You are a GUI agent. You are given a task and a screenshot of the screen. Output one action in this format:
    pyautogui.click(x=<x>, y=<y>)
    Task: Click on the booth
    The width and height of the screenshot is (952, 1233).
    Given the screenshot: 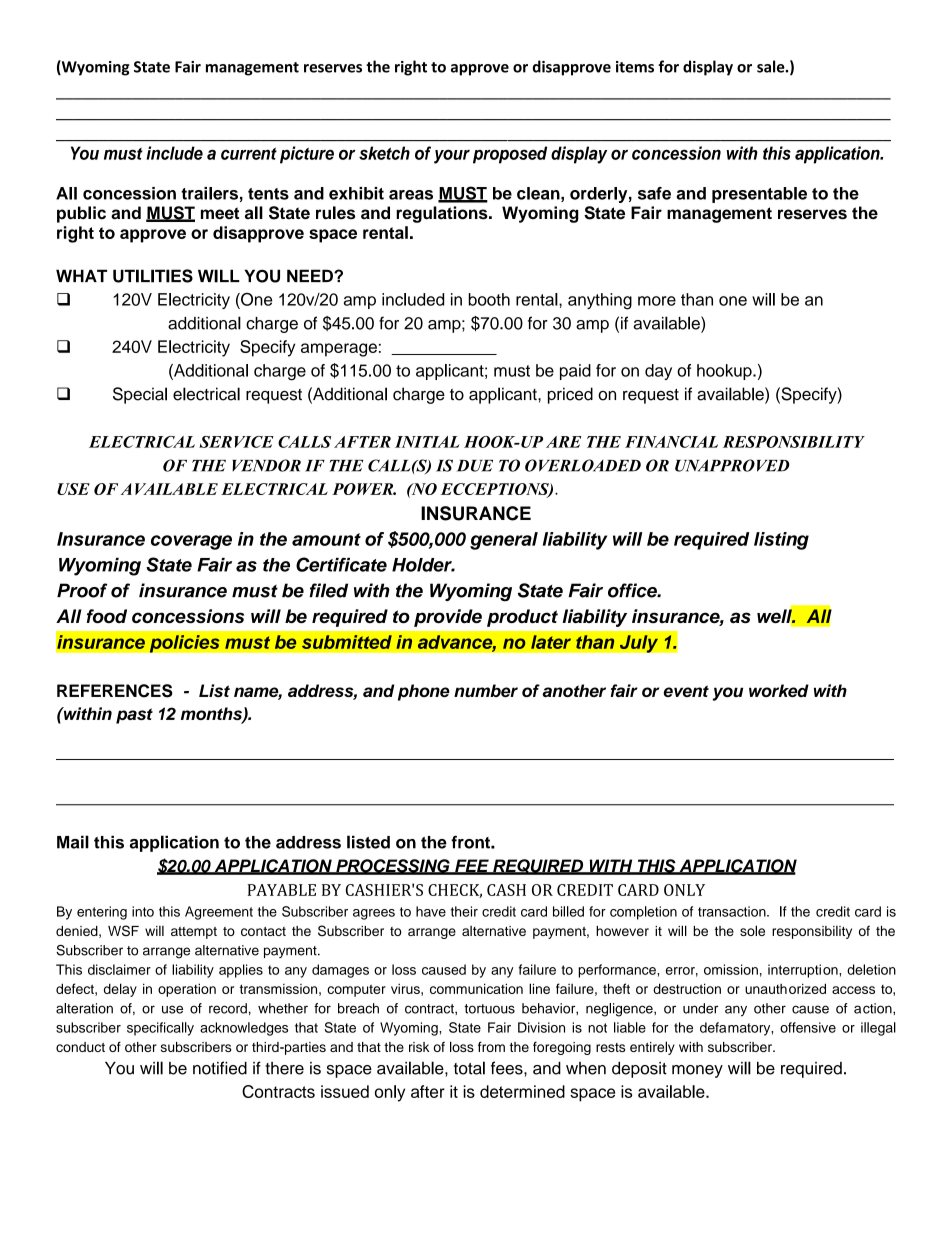 What is the action you would take?
    pyautogui.click(x=489, y=299)
